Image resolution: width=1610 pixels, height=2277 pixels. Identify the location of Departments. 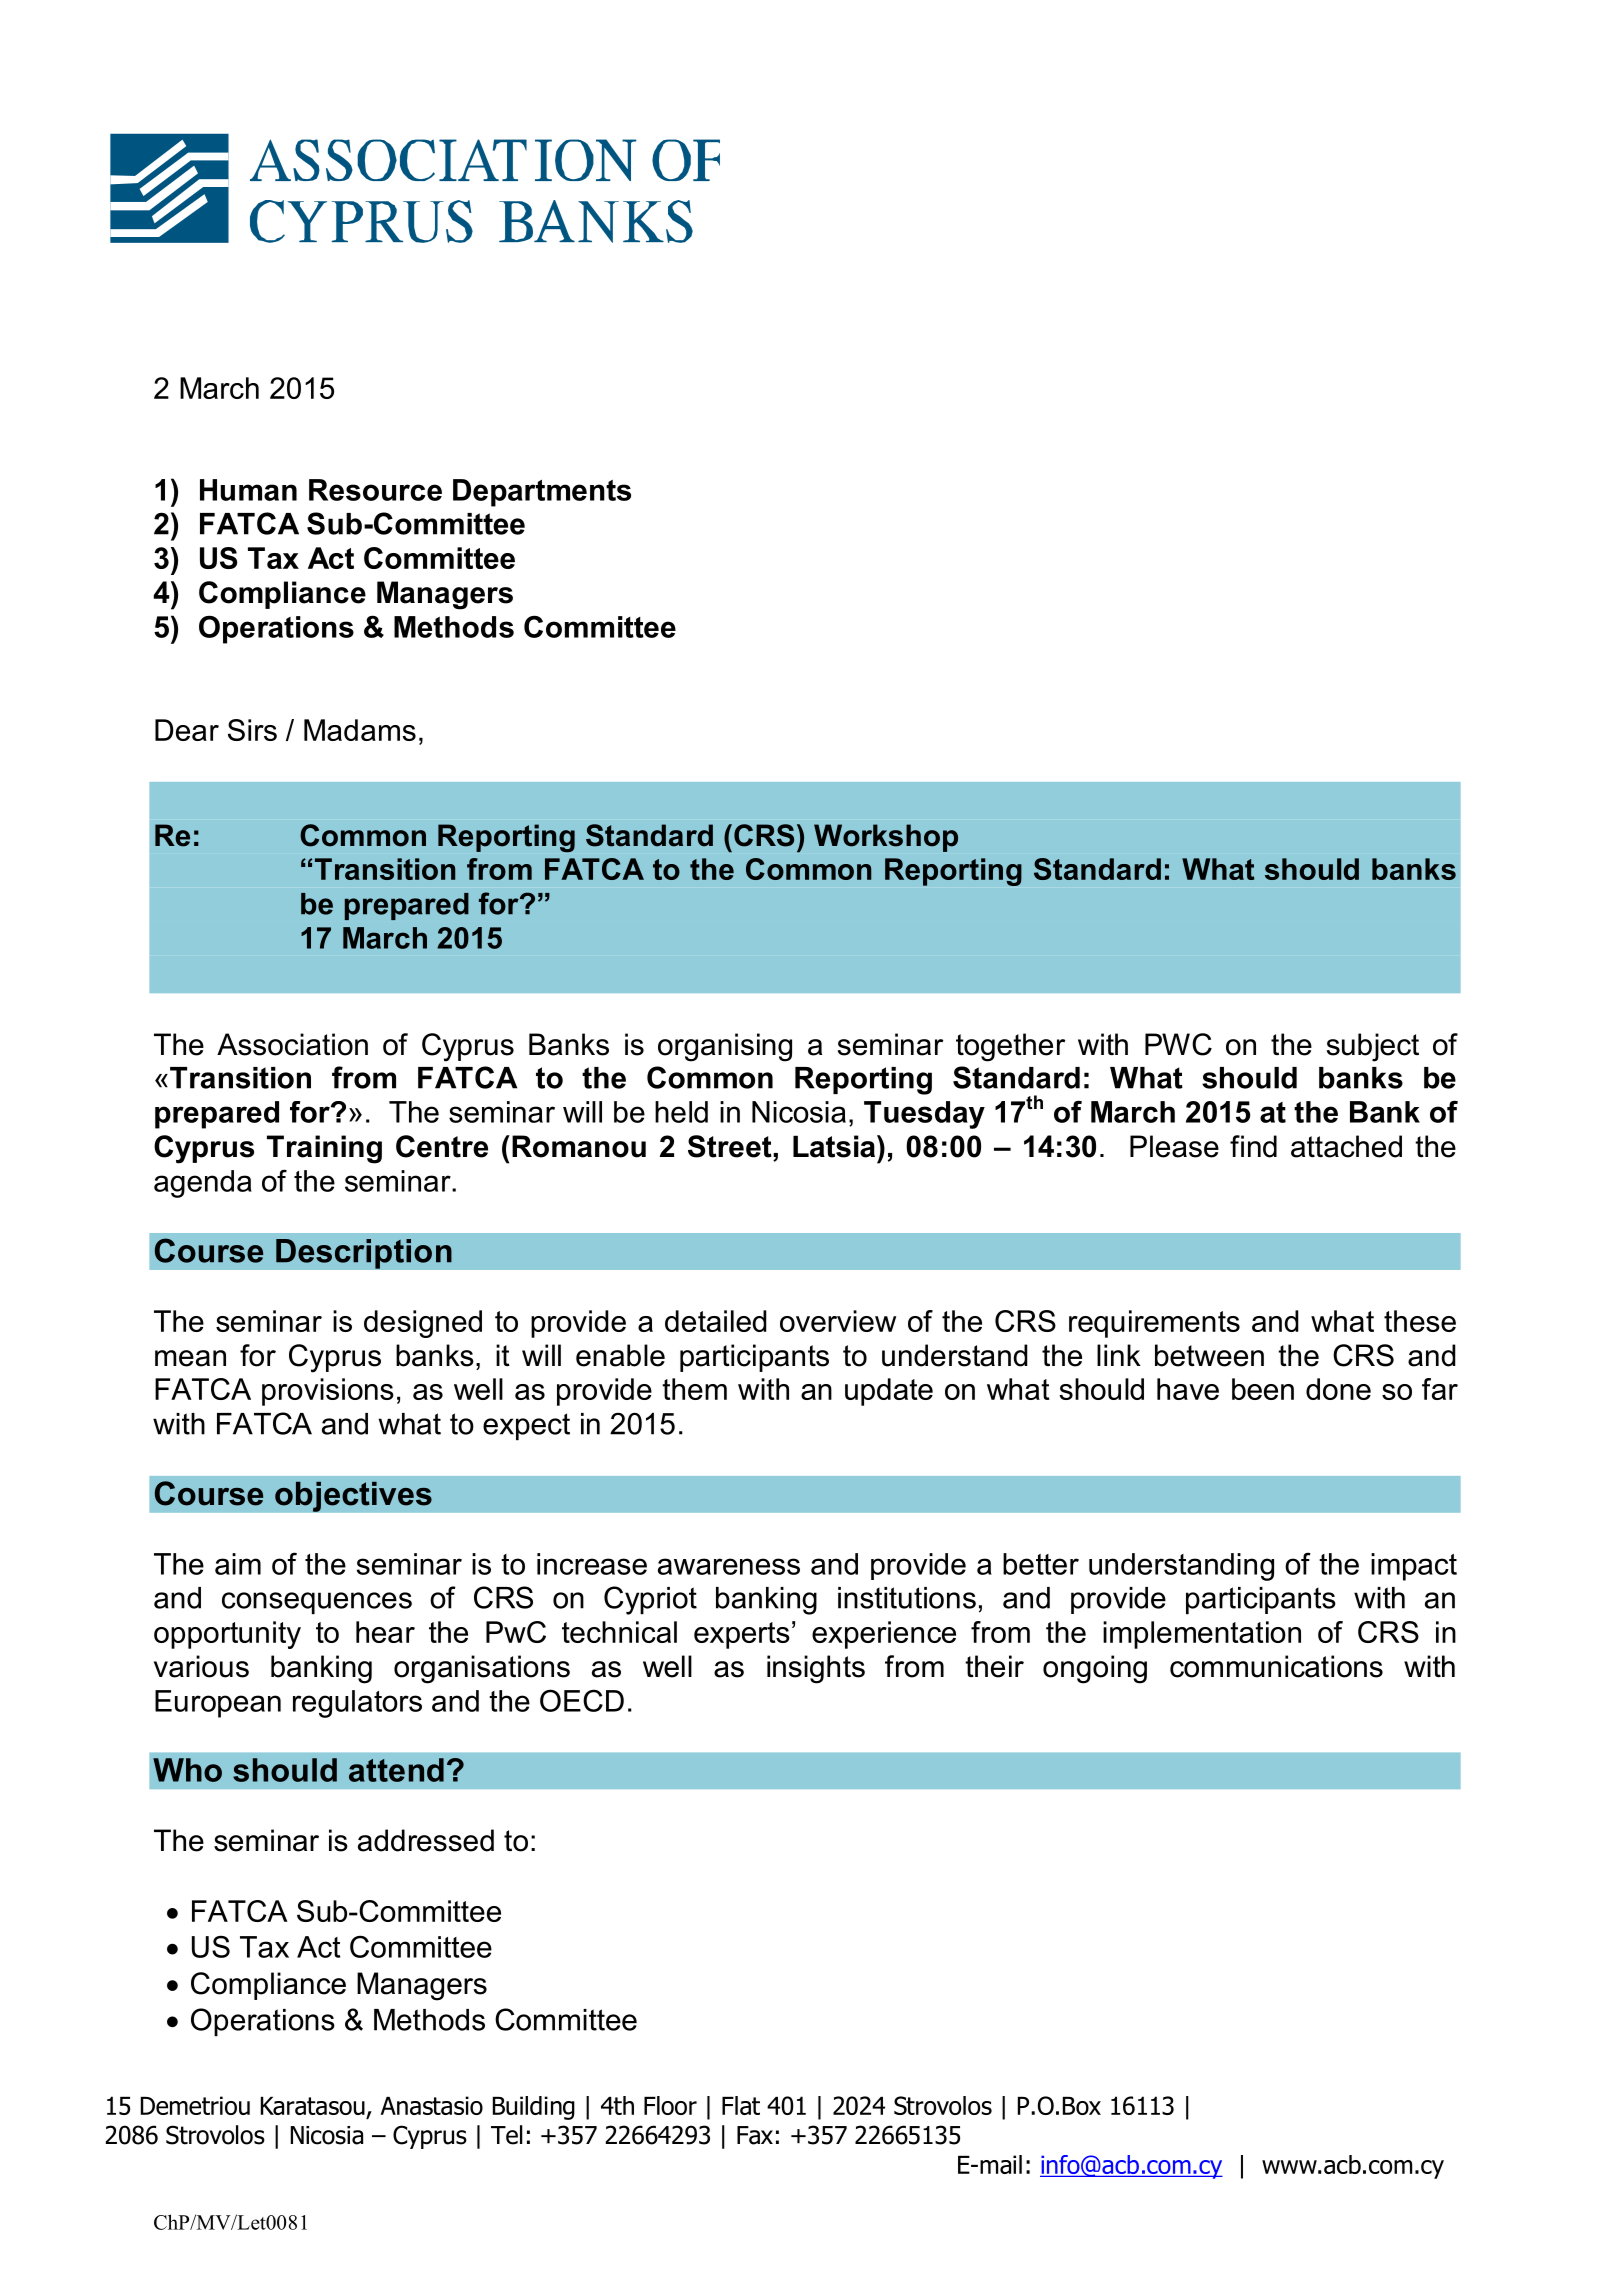
(542, 493).
